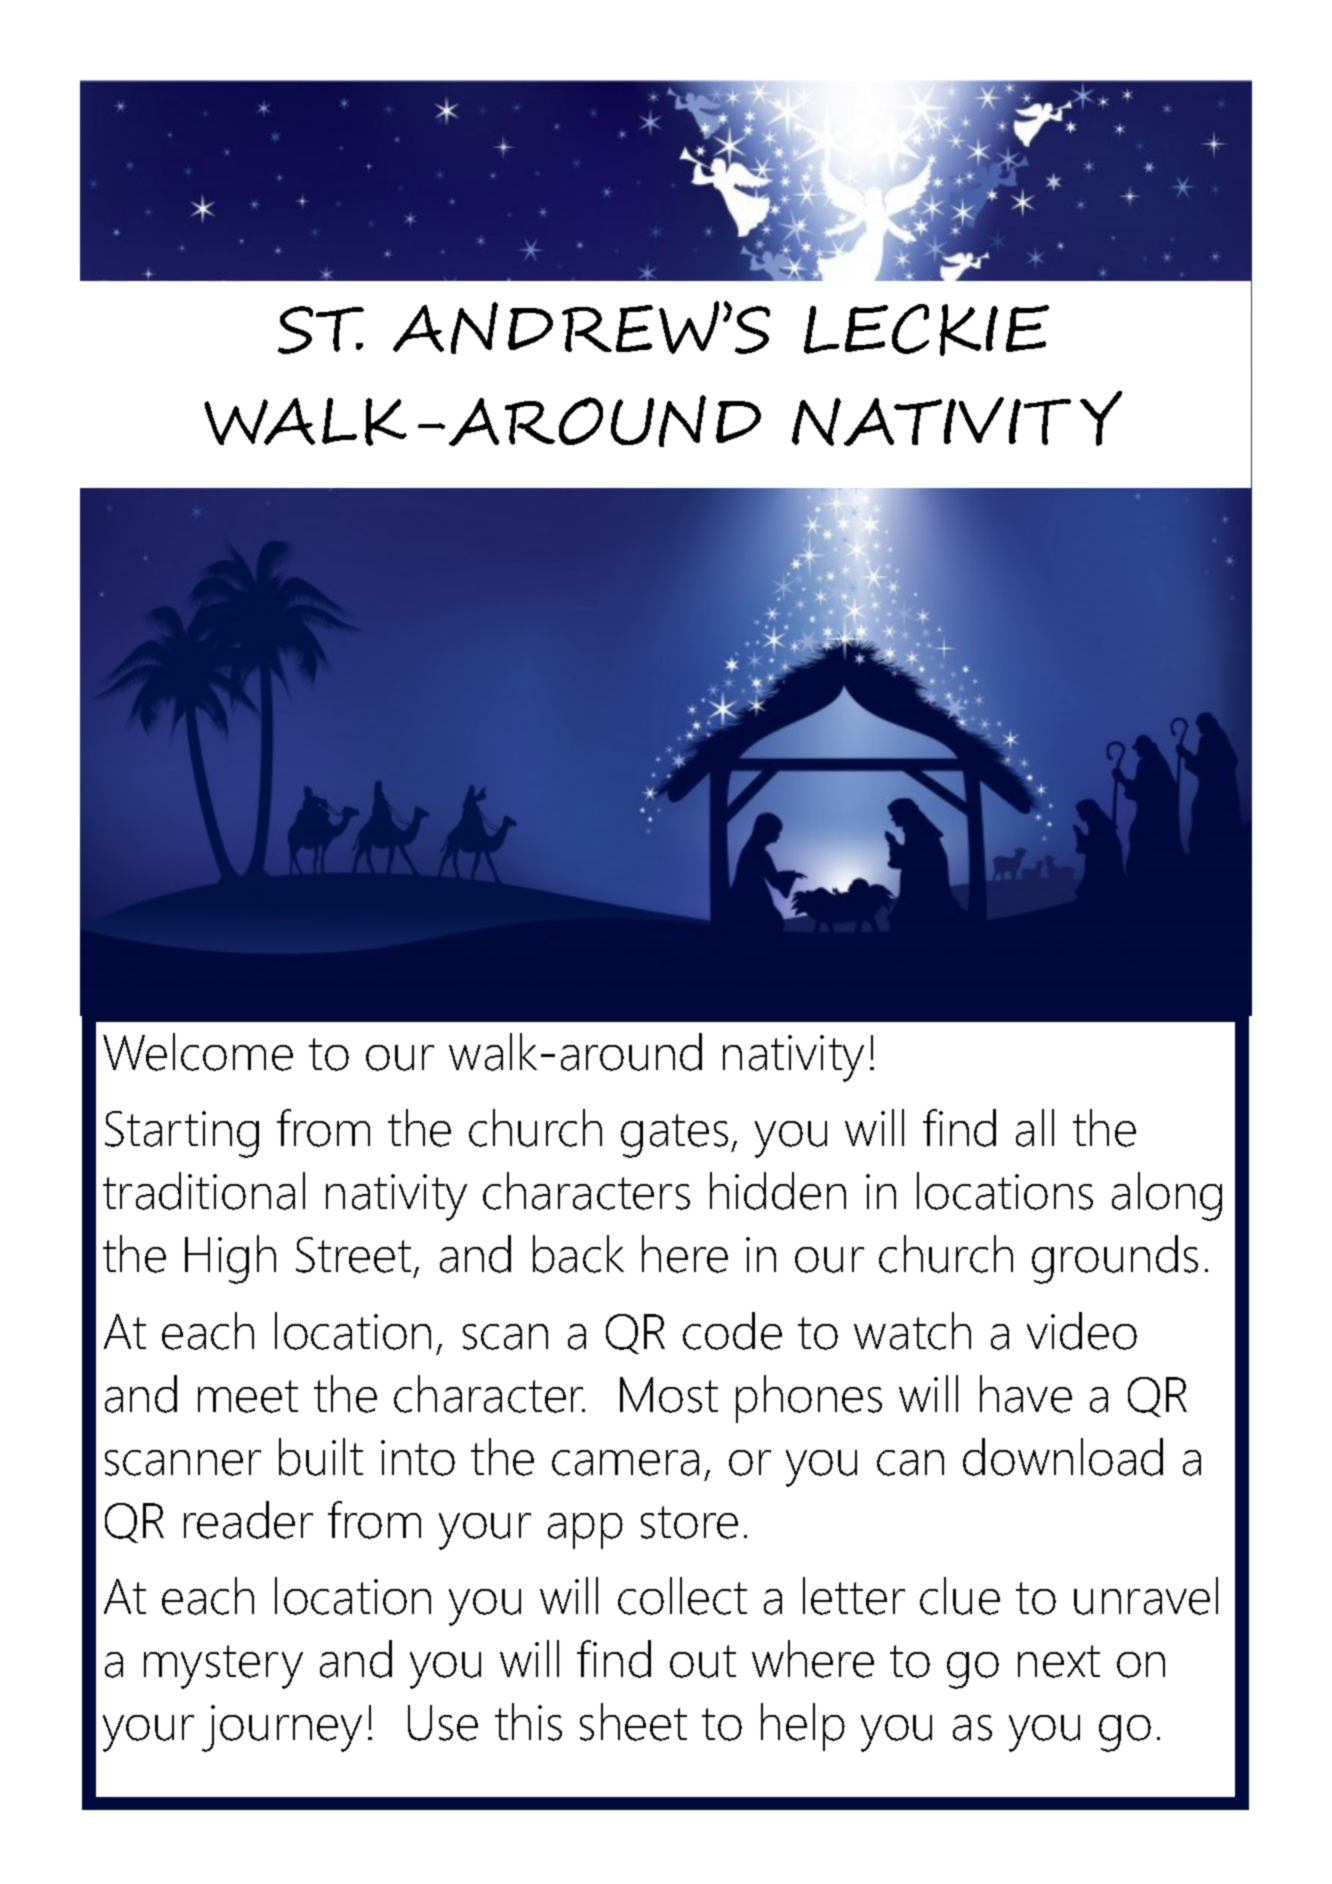 This page has width=1332, height=1884. I want to click on Welcome, so click(198, 1052).
